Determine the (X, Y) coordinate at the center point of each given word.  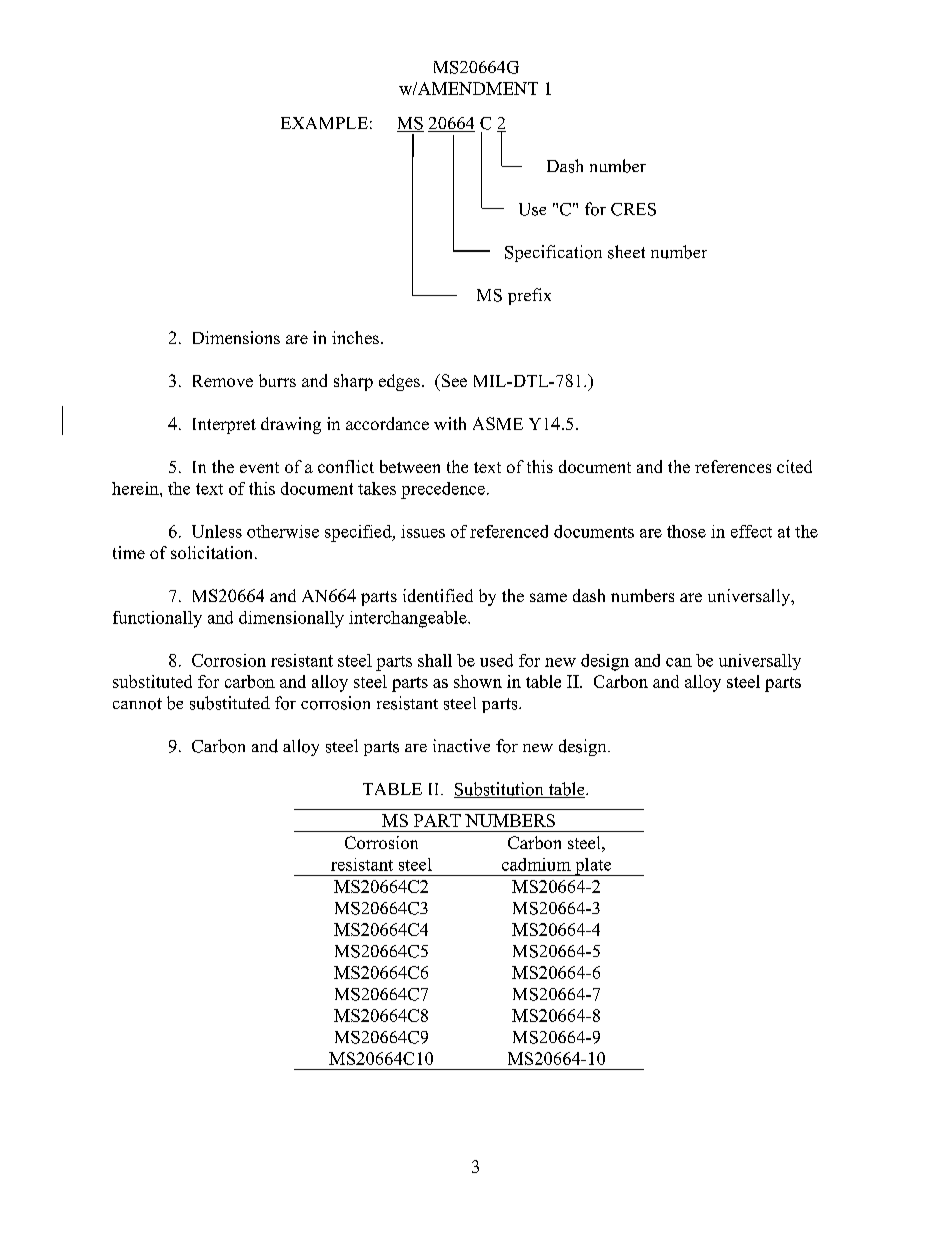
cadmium (536, 864)
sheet (626, 252)
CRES (633, 209)
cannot (137, 704)
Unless (217, 531)
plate (593, 867)
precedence (443, 490)
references (733, 466)
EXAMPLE (324, 123)
